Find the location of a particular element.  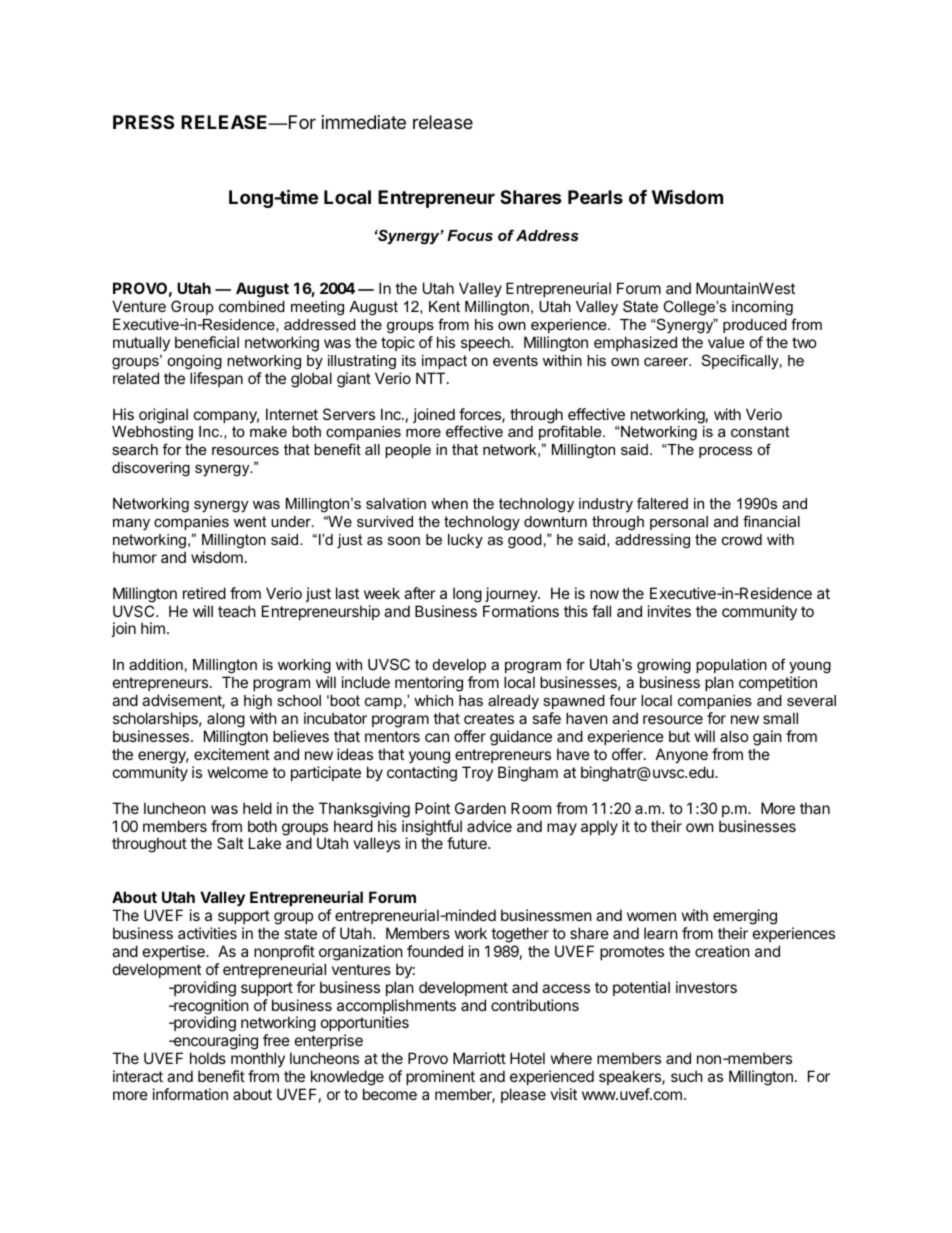

also is located at coordinates (734, 736).
